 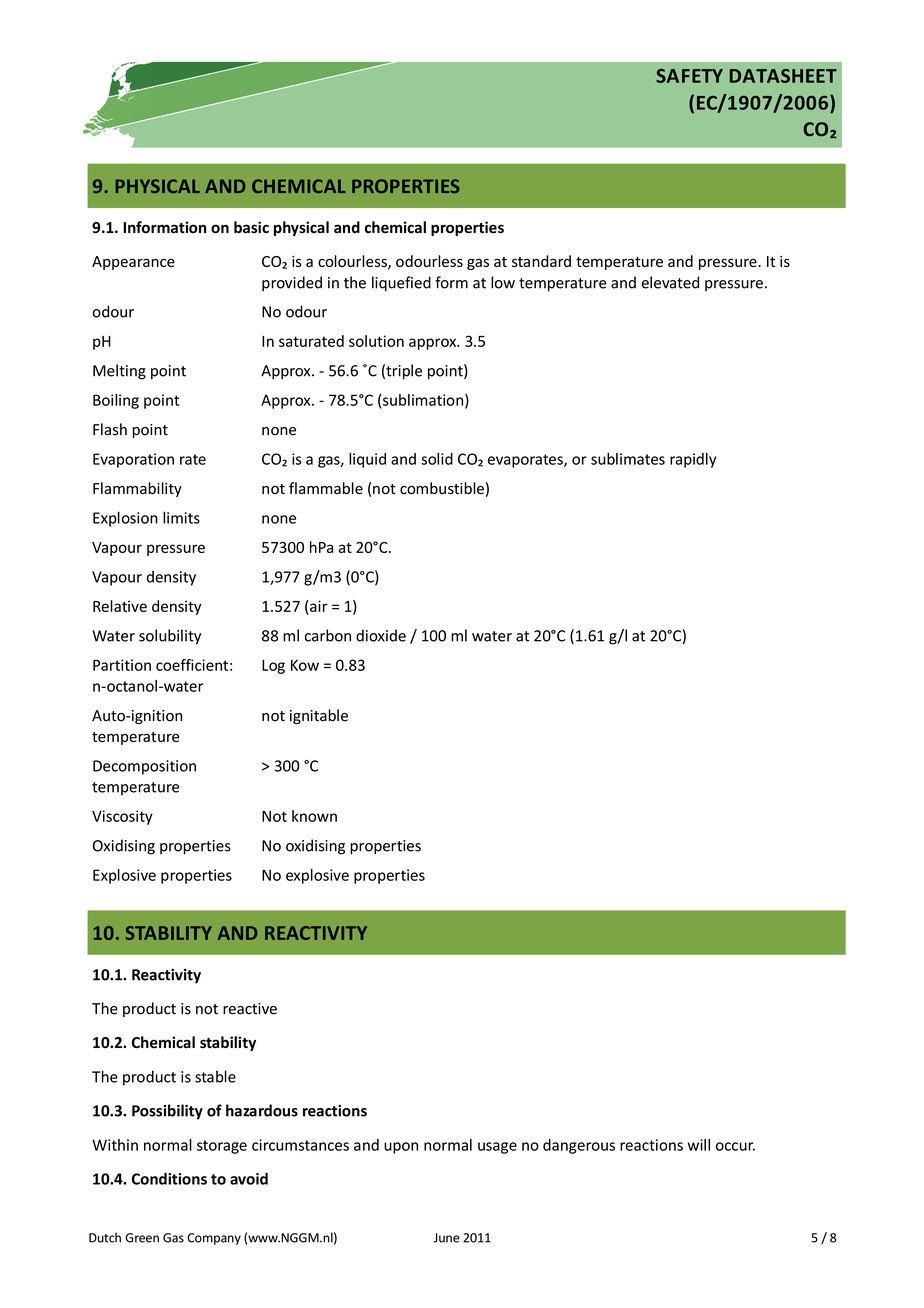 What do you see at coordinates (122, 817) in the image?
I see `Viscosity` at bounding box center [122, 817].
